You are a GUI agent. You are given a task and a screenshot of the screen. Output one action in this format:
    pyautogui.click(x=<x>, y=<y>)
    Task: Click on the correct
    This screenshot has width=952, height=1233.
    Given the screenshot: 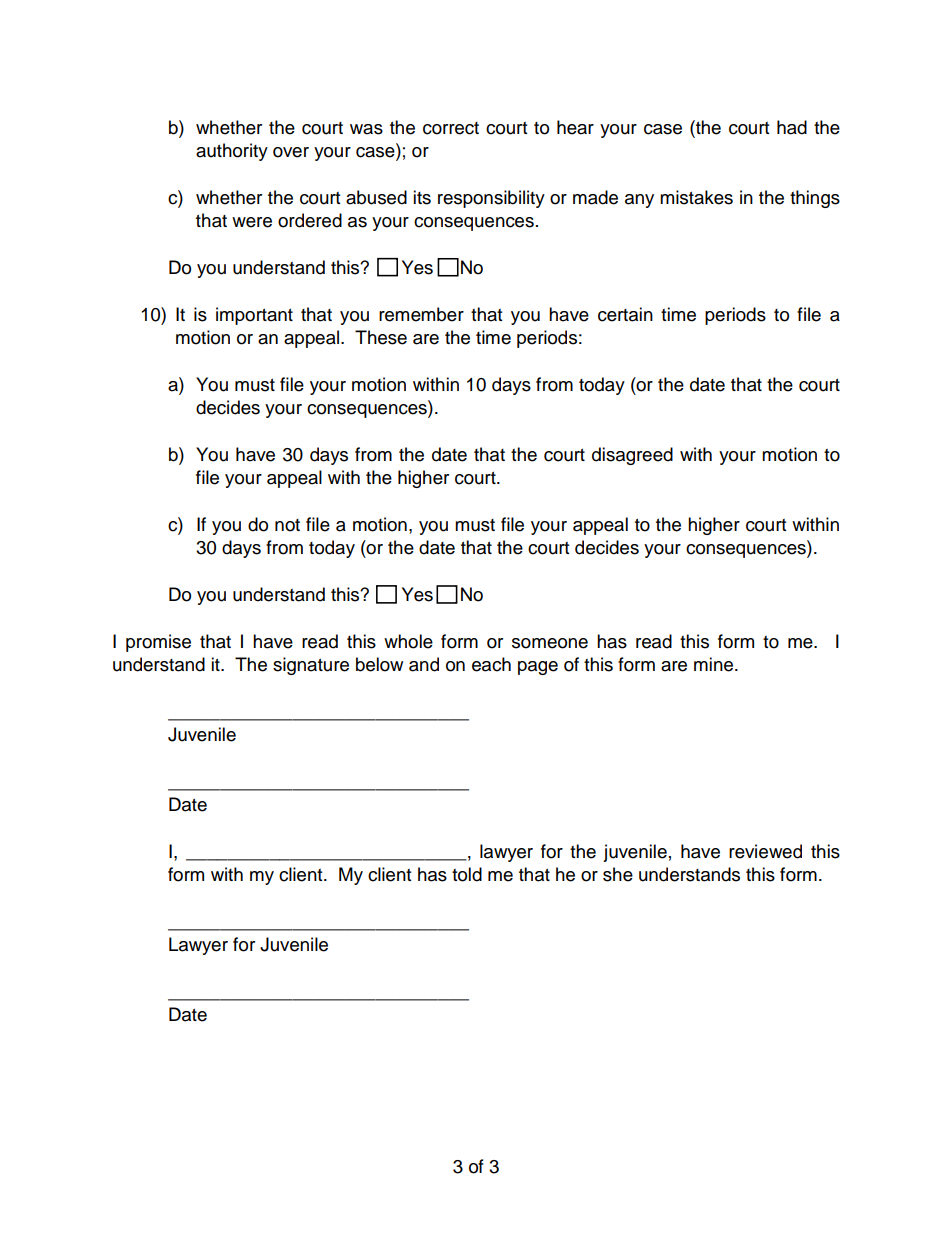 What is the action you would take?
    pyautogui.click(x=451, y=128)
